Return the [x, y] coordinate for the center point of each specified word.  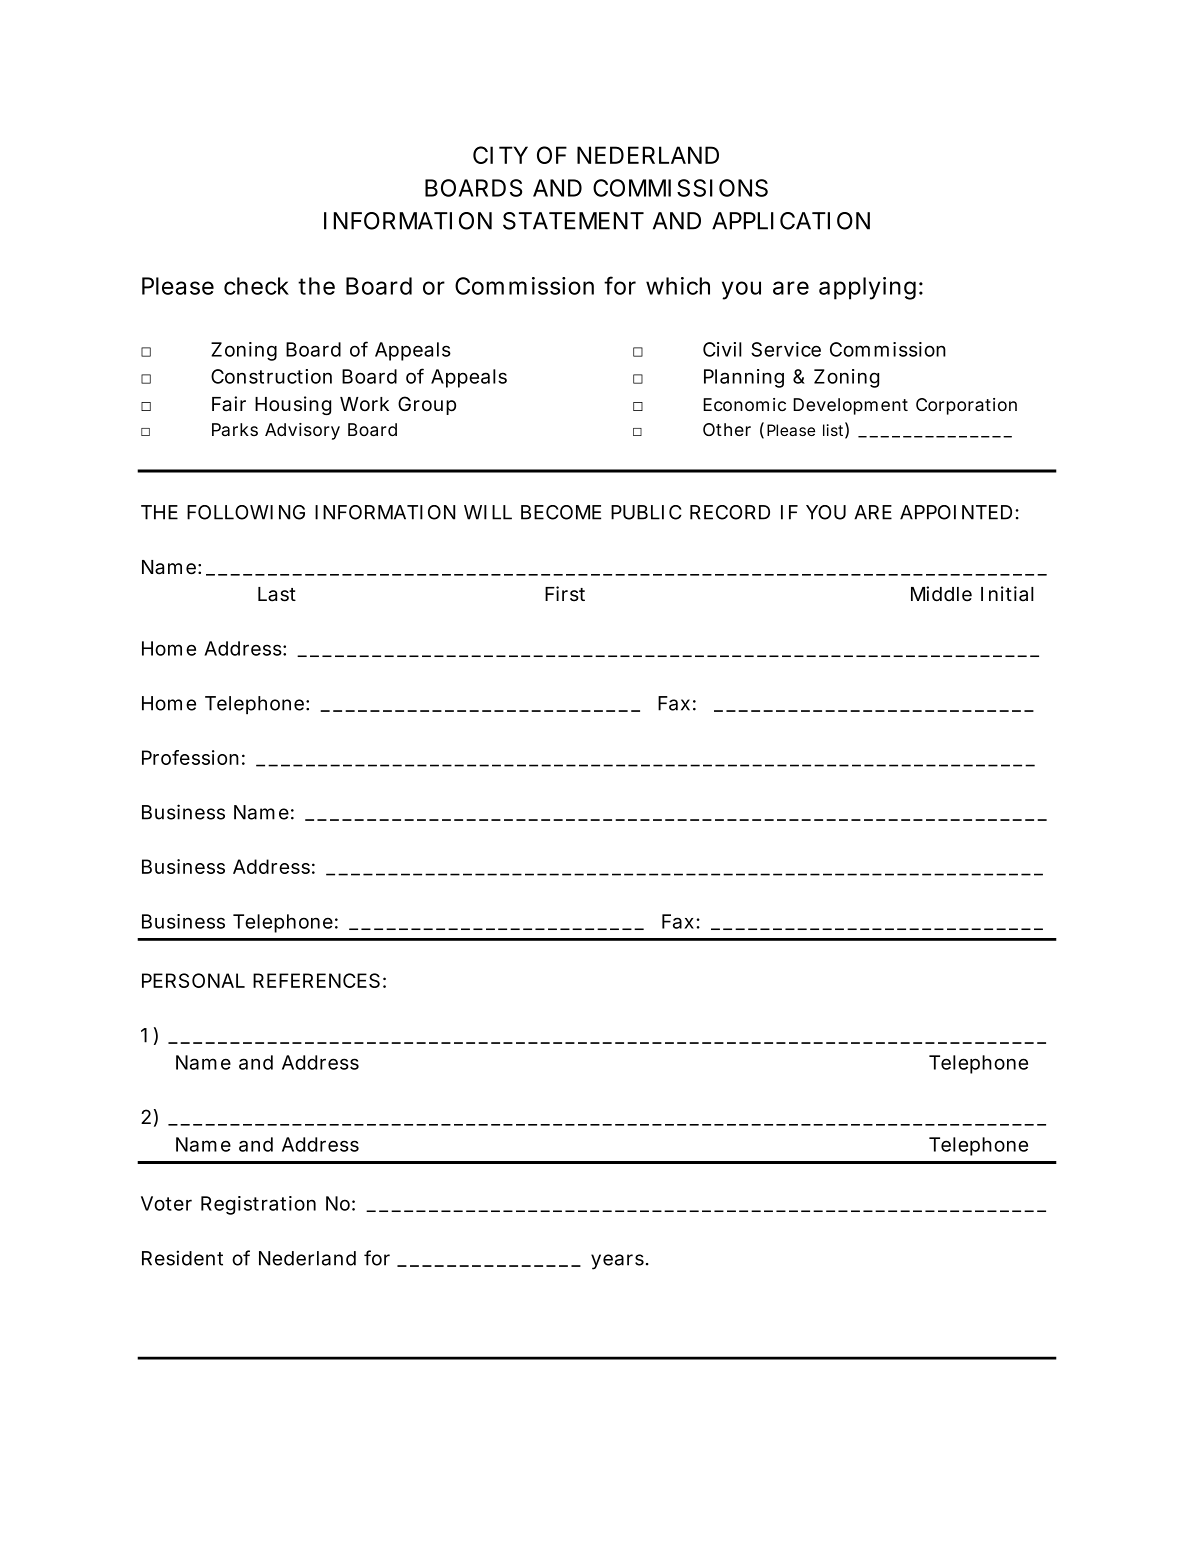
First [565, 594]
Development [850, 406]
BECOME [561, 512]
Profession [190, 757]
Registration [258, 1205]
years [617, 1262]
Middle [941, 594]
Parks [235, 429]
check [256, 286]
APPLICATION [791, 221]
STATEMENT [573, 221]
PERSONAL [193, 980]
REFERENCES [316, 980]
